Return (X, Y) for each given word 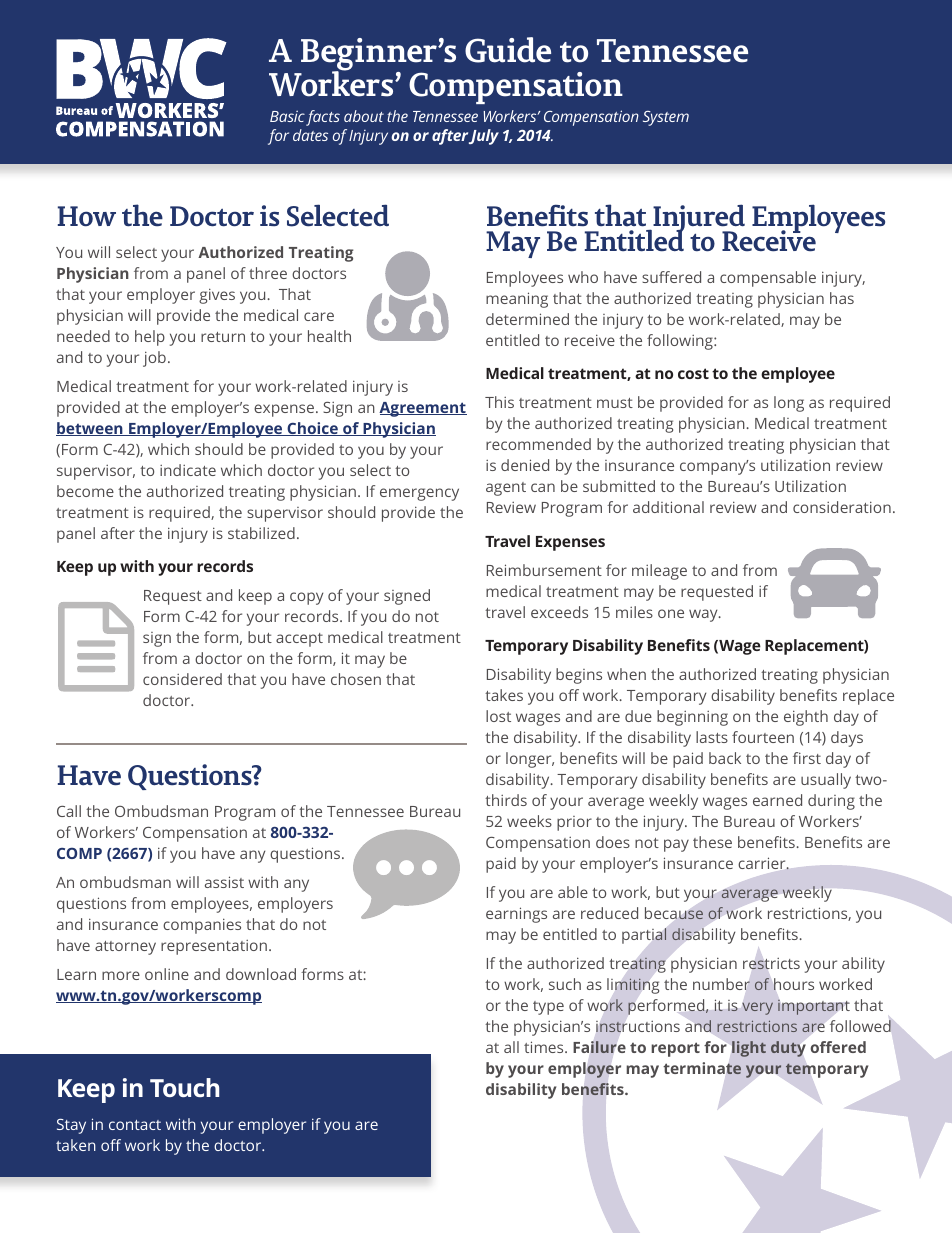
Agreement (423, 409)
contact (135, 1125)
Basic (287, 116)
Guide (508, 50)
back (725, 758)
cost (693, 373)
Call (69, 811)
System (666, 118)
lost (498, 716)
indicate (188, 470)
